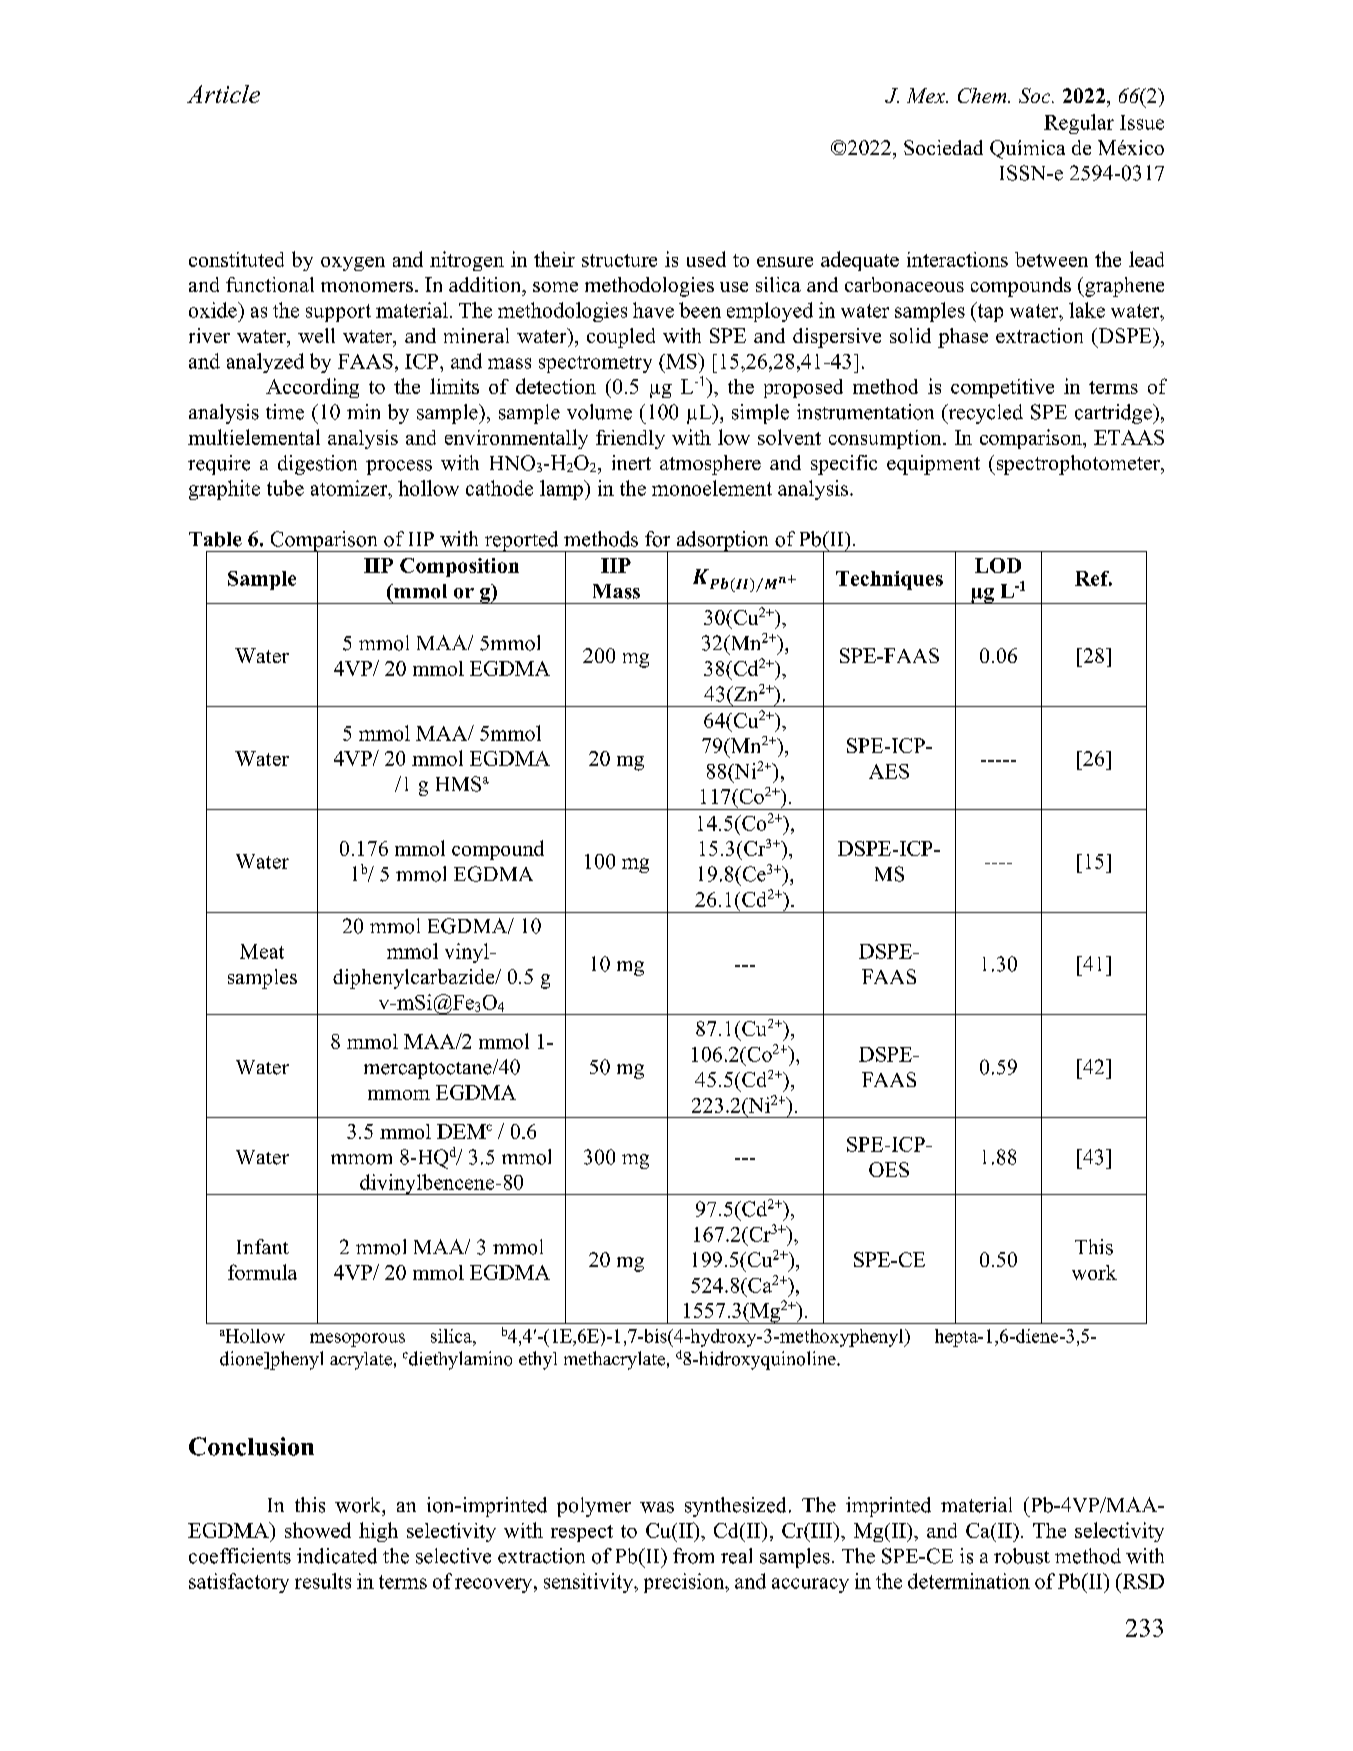 The height and width of the document is (1751, 1353). What do you see at coordinates (223, 94) in the document?
I see `Article` at bounding box center [223, 94].
